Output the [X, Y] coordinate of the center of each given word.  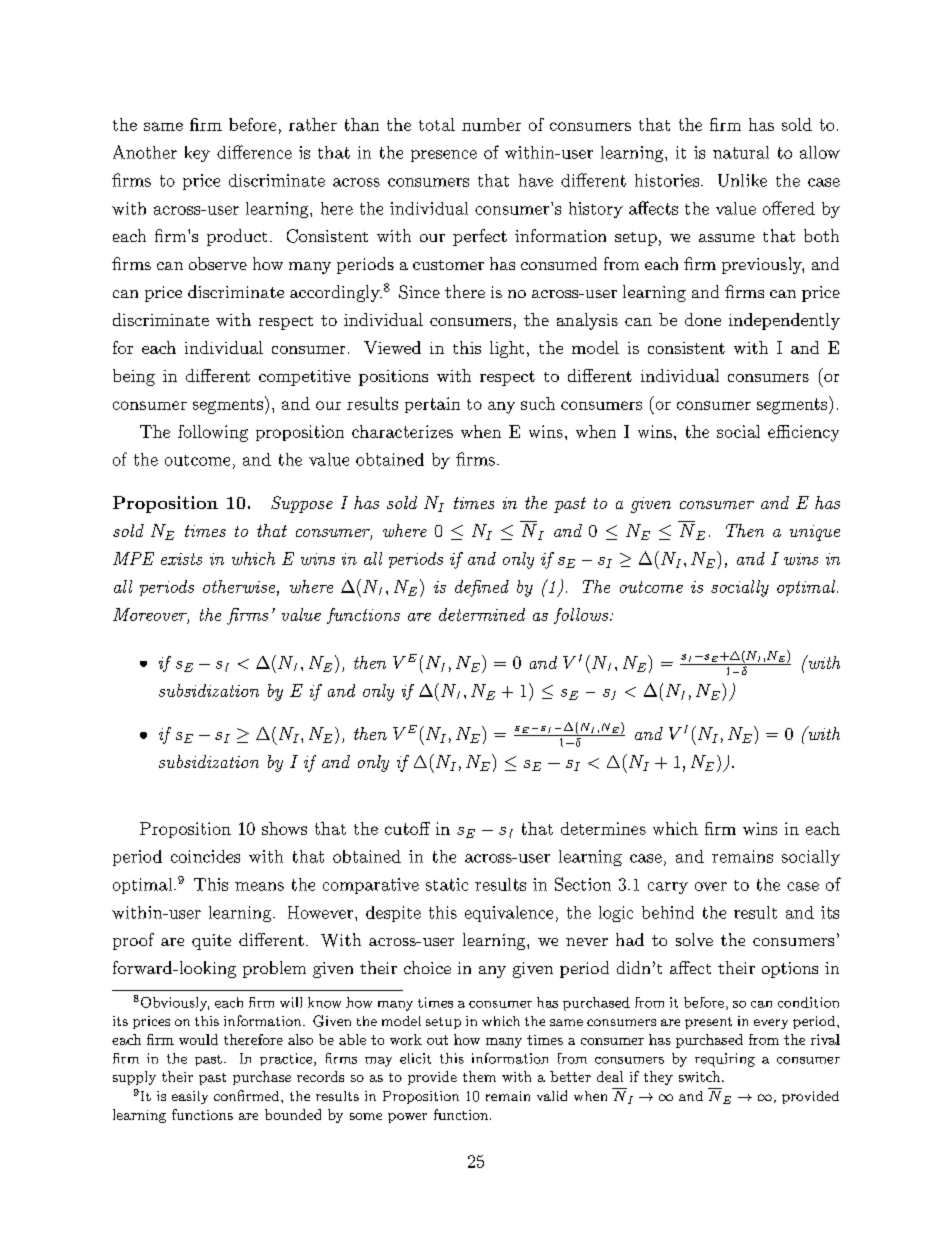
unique [815, 533]
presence [444, 156]
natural [741, 152]
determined [482, 614]
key [197, 154]
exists [181, 559]
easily [190, 1097]
